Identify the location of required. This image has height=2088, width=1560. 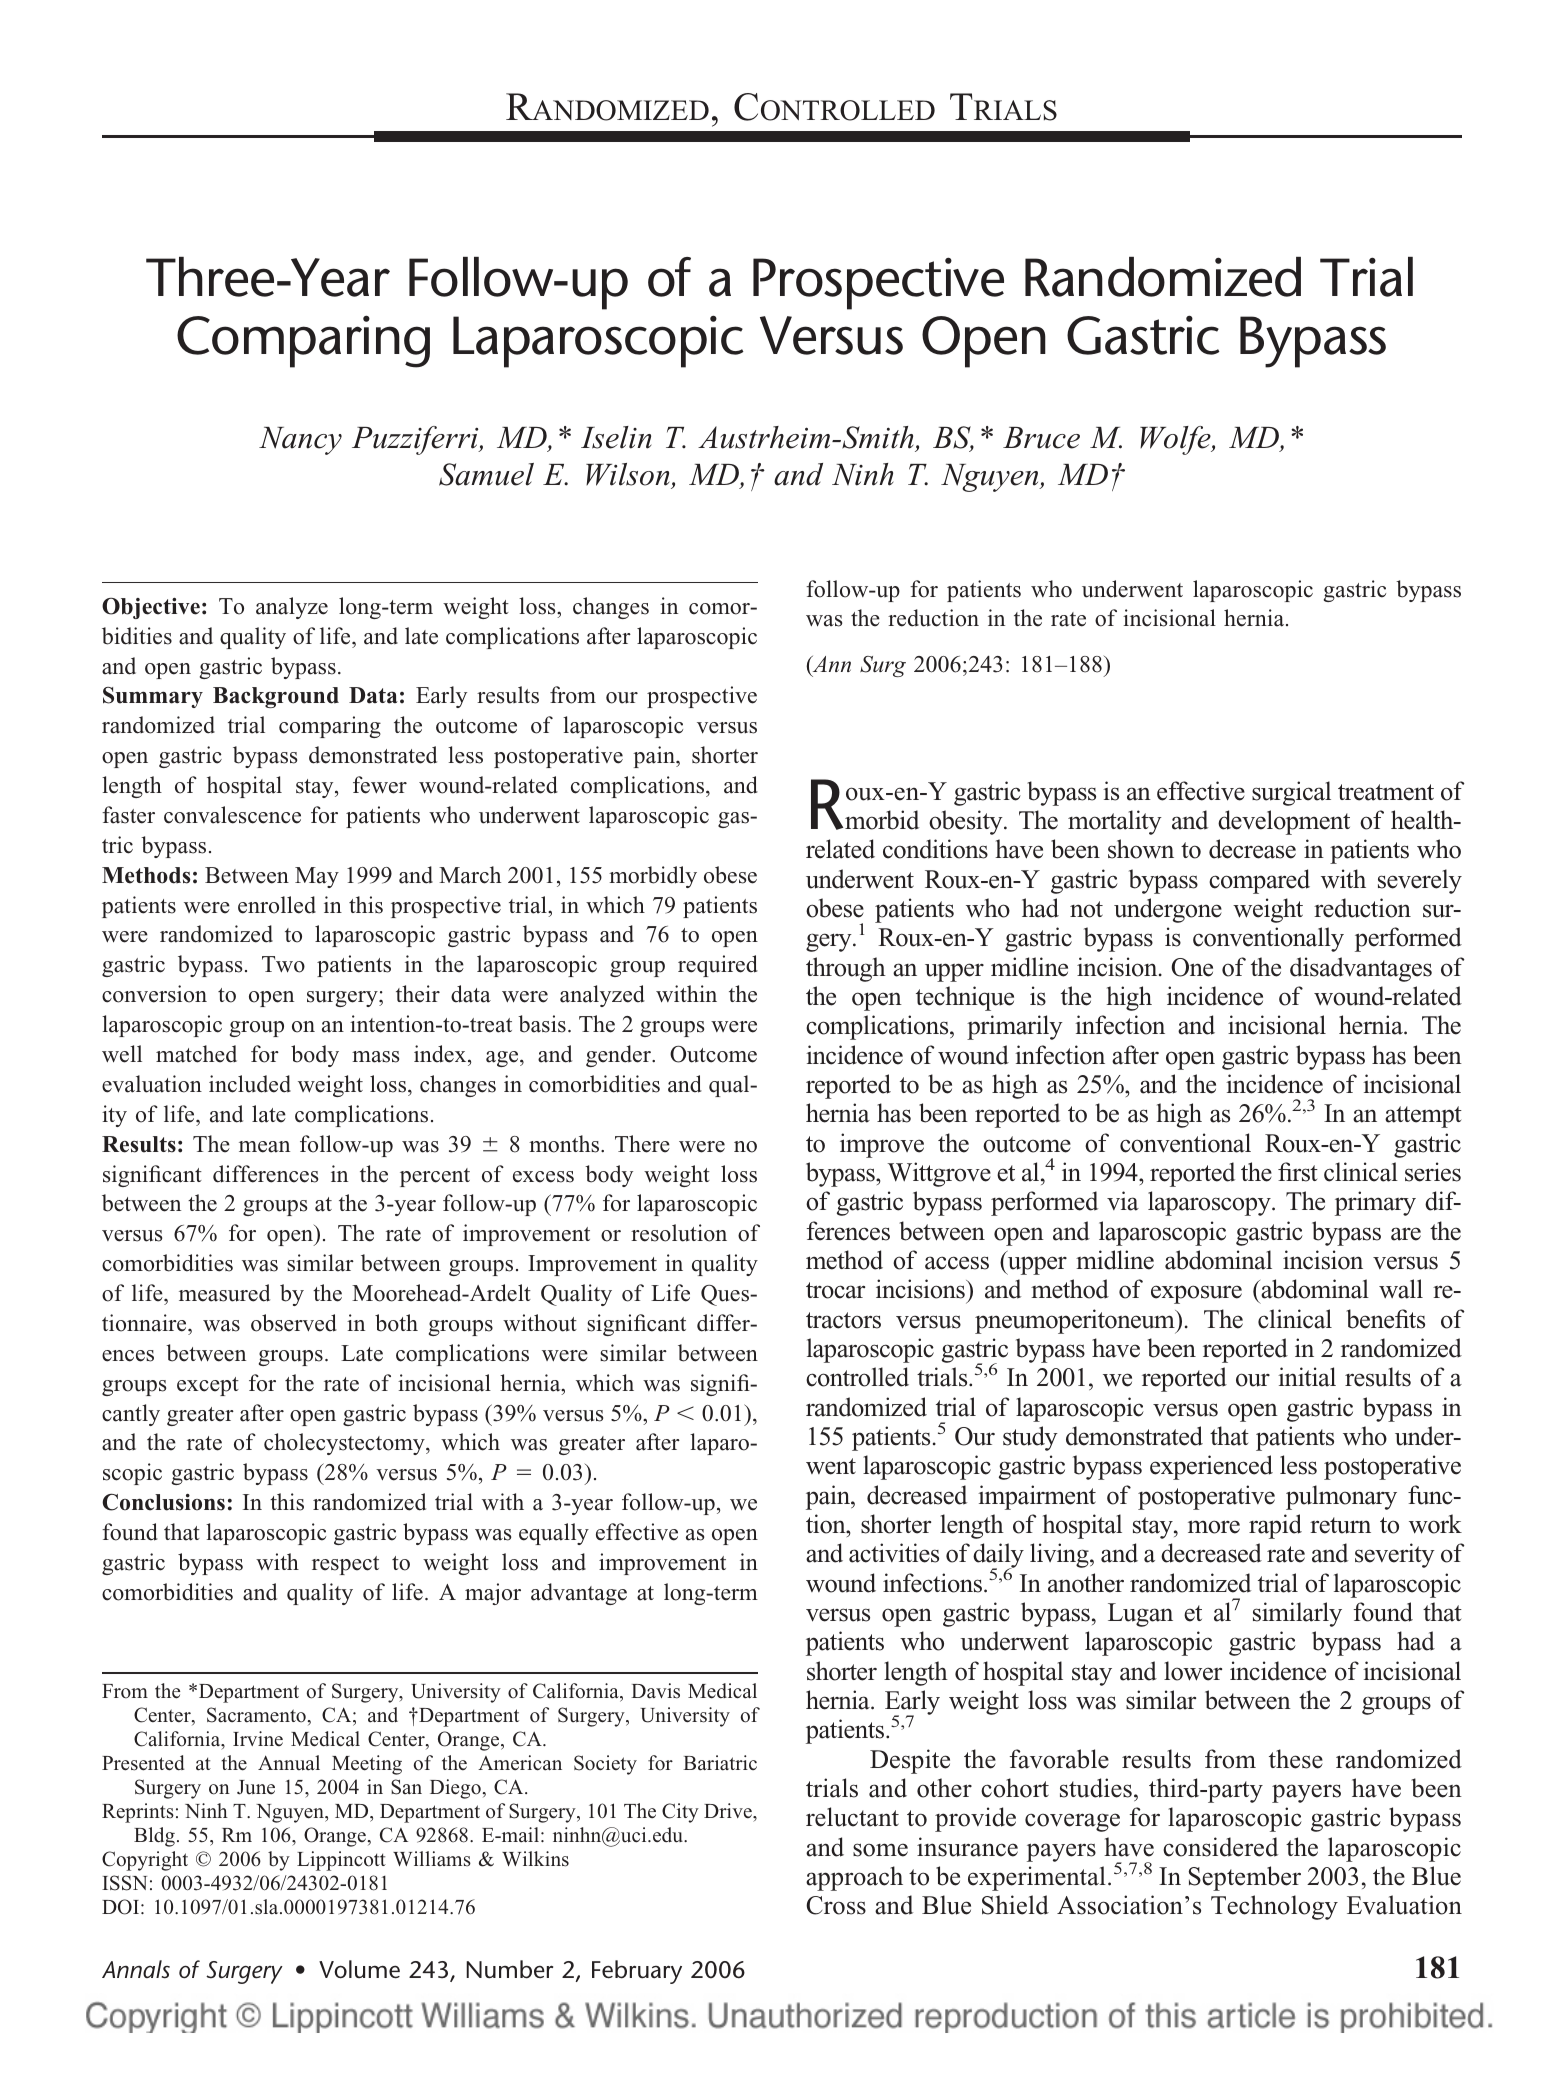
(718, 966).
